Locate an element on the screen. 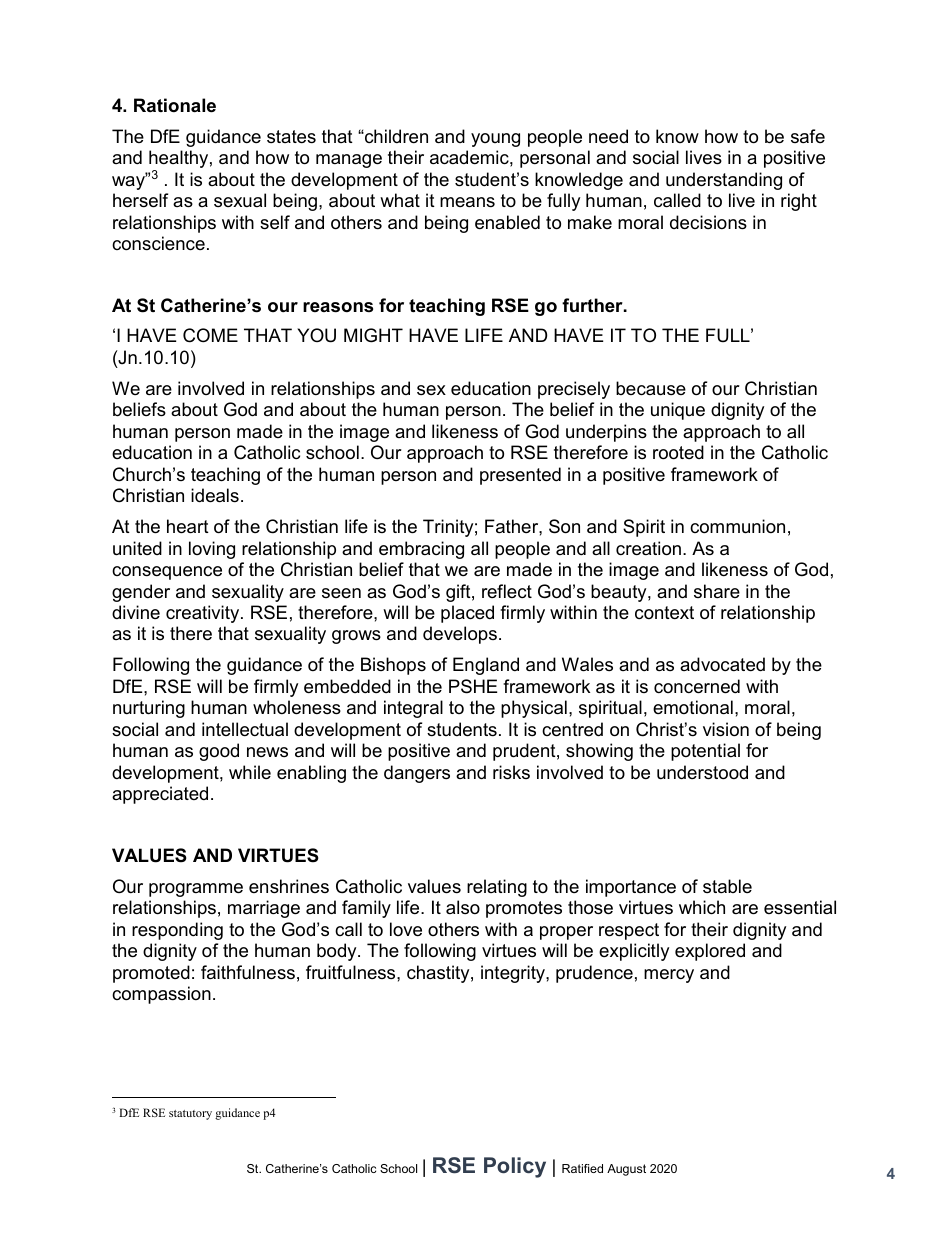 The image size is (952, 1233). Policy is located at coordinates (515, 1167).
